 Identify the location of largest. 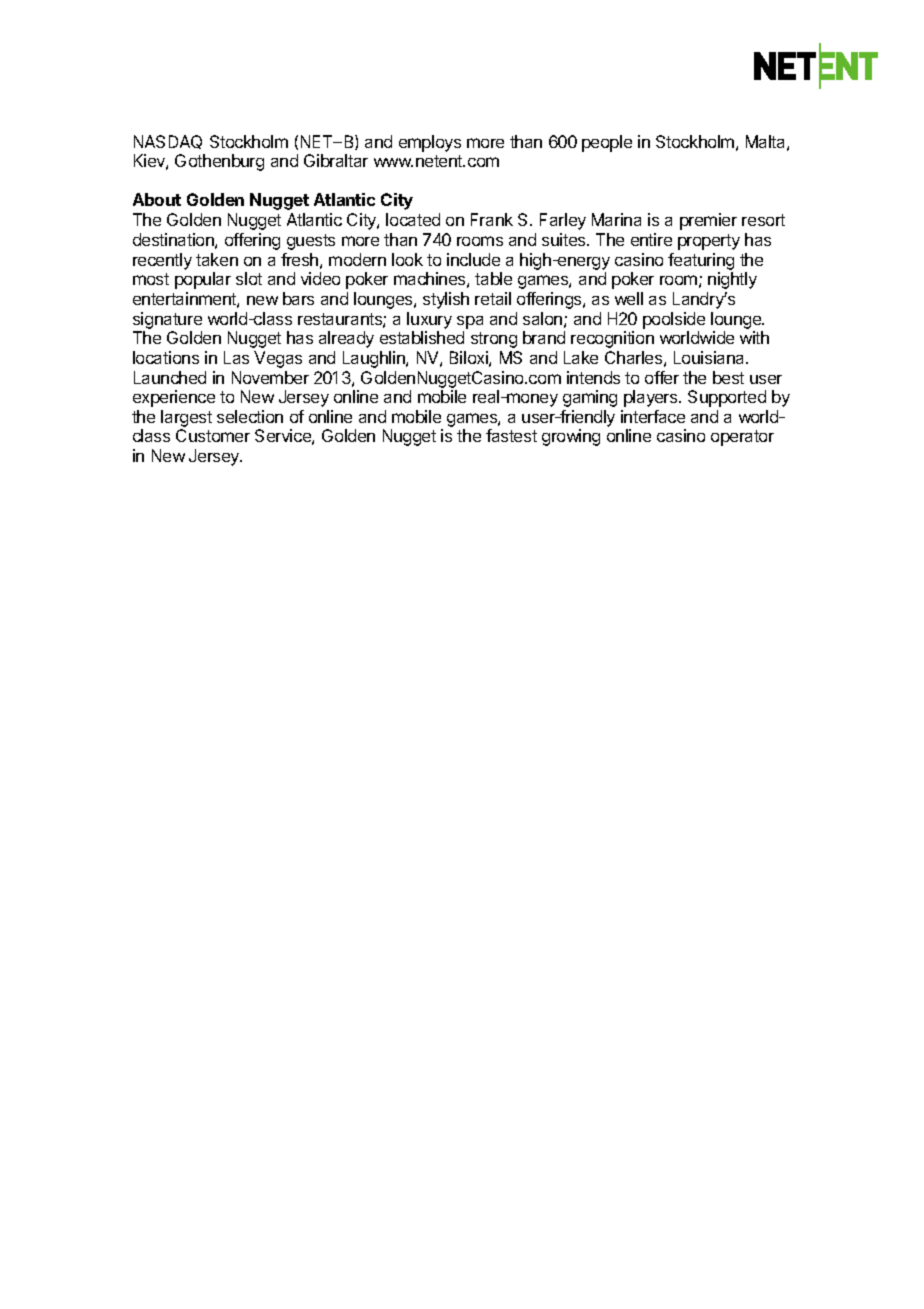
(186, 420).
